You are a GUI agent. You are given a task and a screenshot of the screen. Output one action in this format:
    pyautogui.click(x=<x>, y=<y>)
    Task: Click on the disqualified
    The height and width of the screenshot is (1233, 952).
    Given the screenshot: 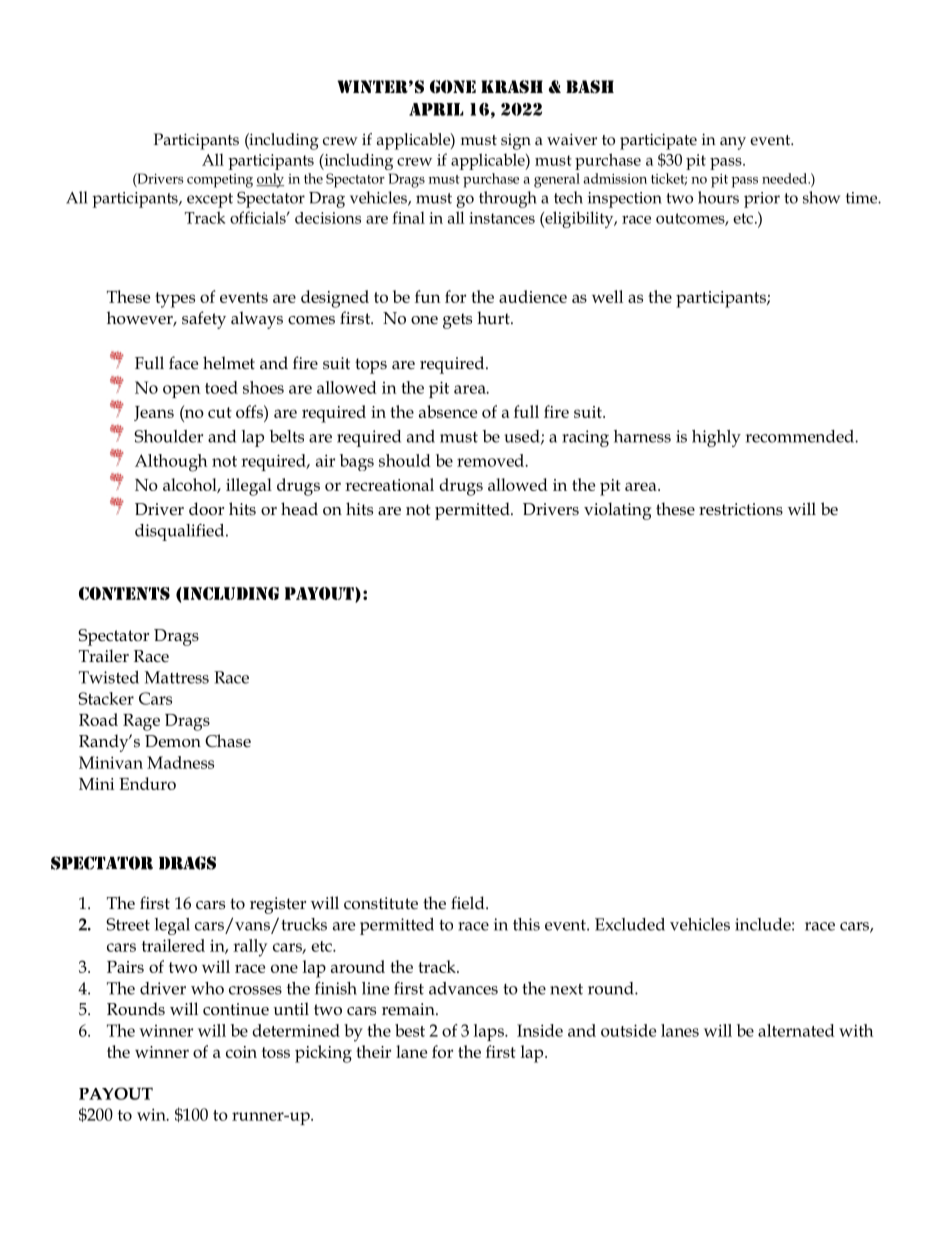 What is the action you would take?
    pyautogui.click(x=181, y=532)
